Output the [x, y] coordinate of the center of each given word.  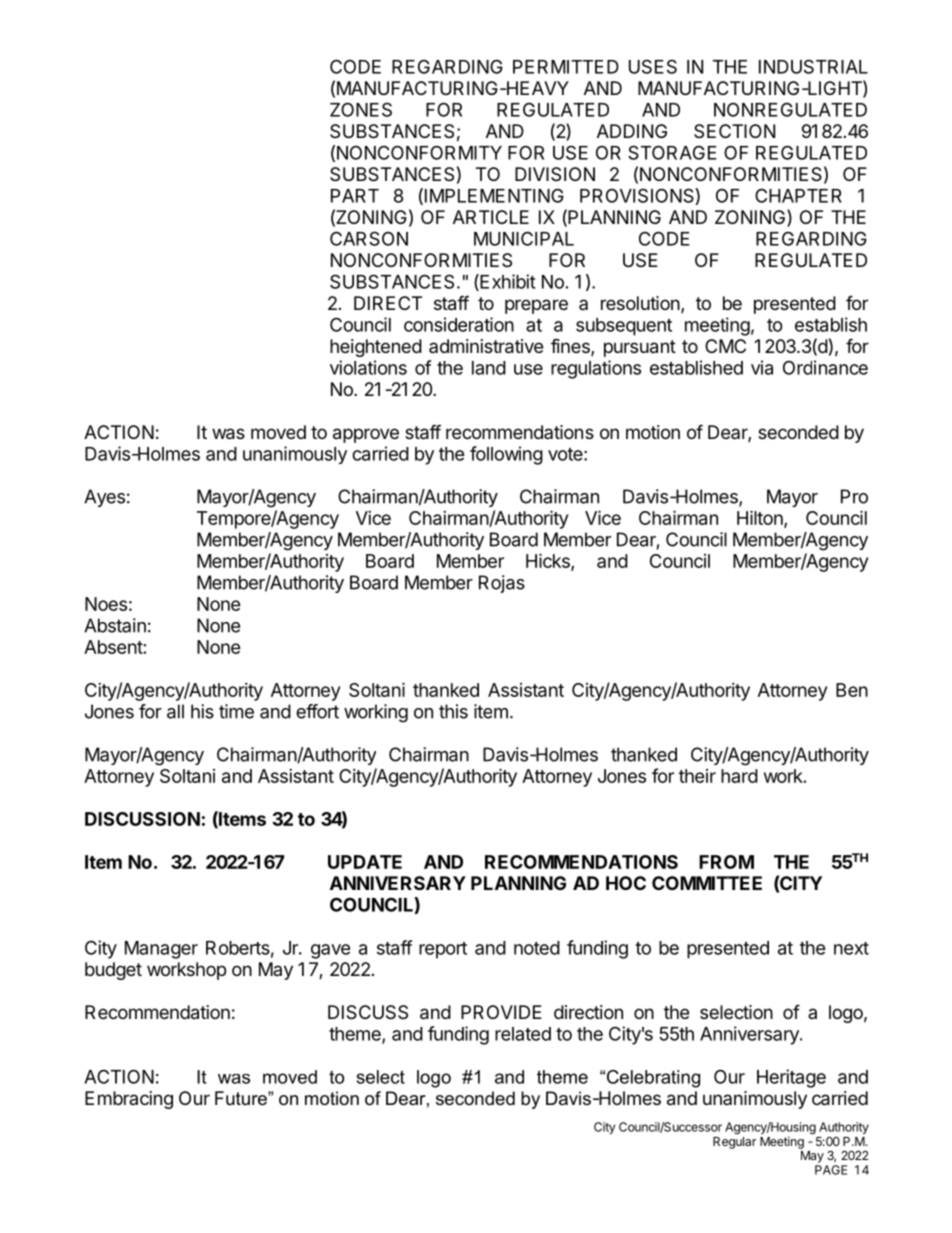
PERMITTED [566, 67]
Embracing [129, 1100]
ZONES [361, 109]
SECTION [734, 131]
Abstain [115, 625]
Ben [852, 690]
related [523, 1034]
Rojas [502, 584]
